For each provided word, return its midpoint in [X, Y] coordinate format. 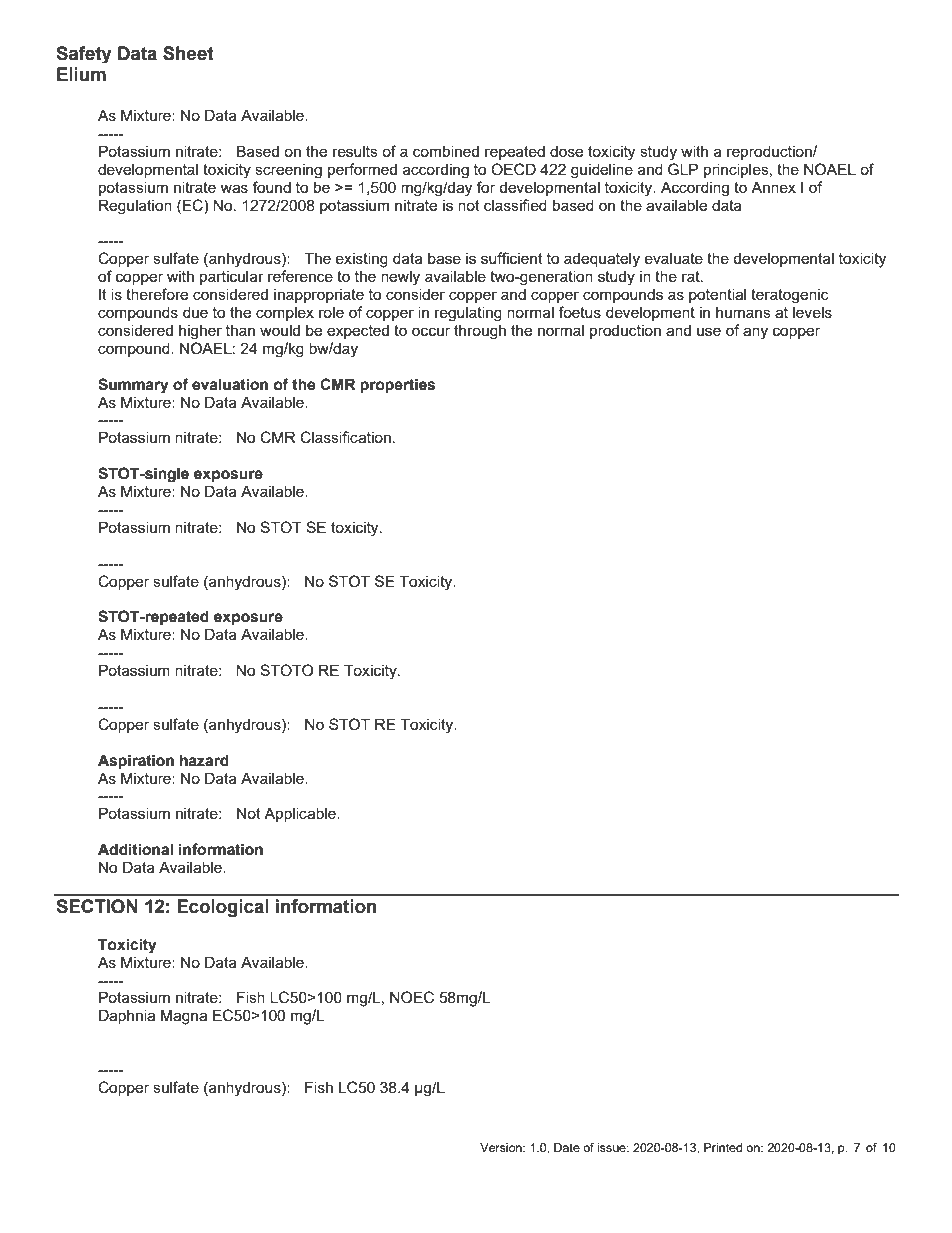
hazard [204, 760]
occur [431, 331]
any [755, 333]
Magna [184, 1017]
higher [200, 331]
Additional [135, 849]
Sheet [188, 53]
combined [446, 151]
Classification [345, 437]
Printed [723, 1147]
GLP [683, 169]
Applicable [301, 814]
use [709, 331]
